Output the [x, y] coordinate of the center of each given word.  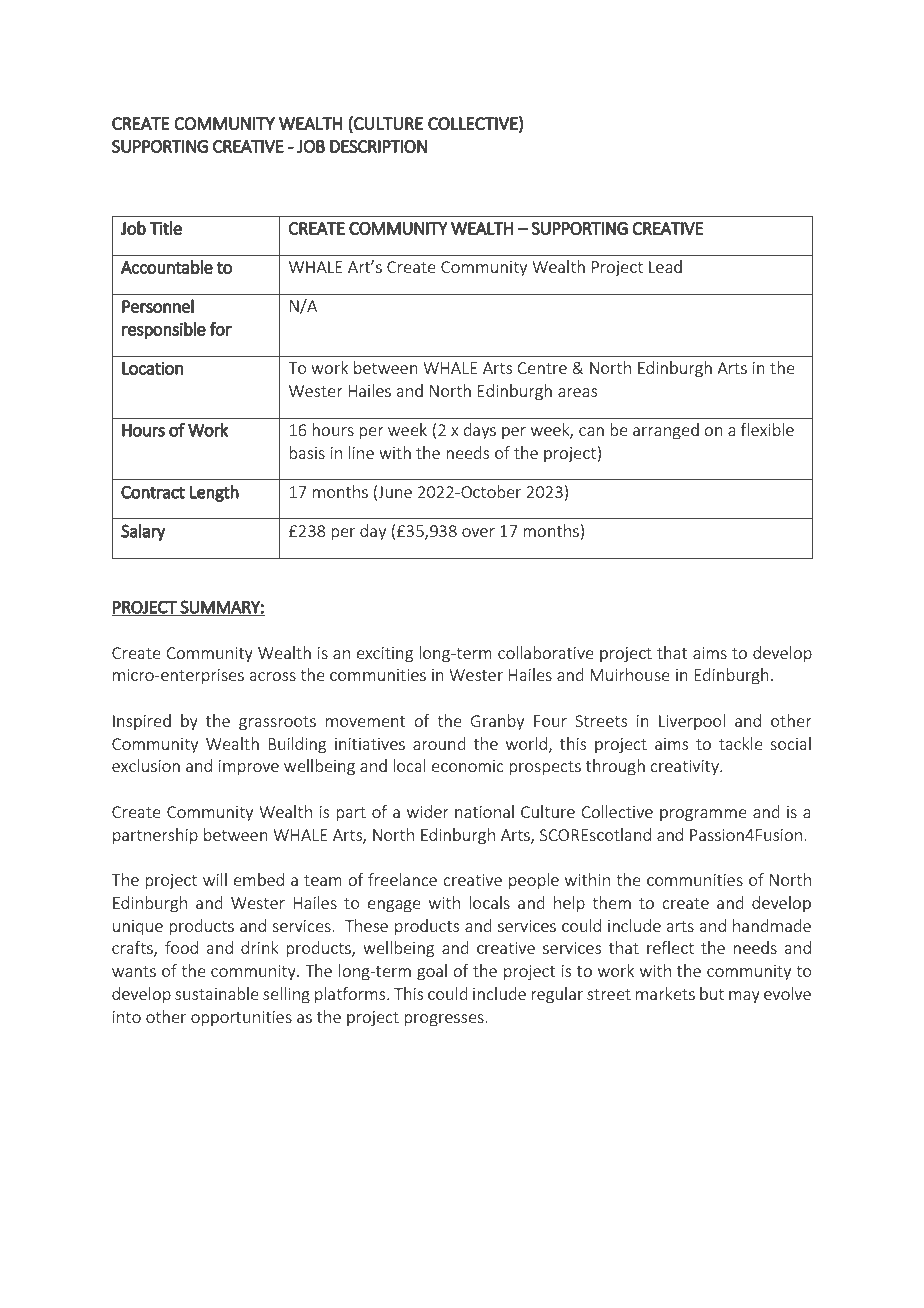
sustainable [217, 993]
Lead [665, 266]
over [478, 532]
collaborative [546, 652]
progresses [445, 1020]
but [712, 993]
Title [166, 228]
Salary [143, 532]
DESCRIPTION [378, 146]
